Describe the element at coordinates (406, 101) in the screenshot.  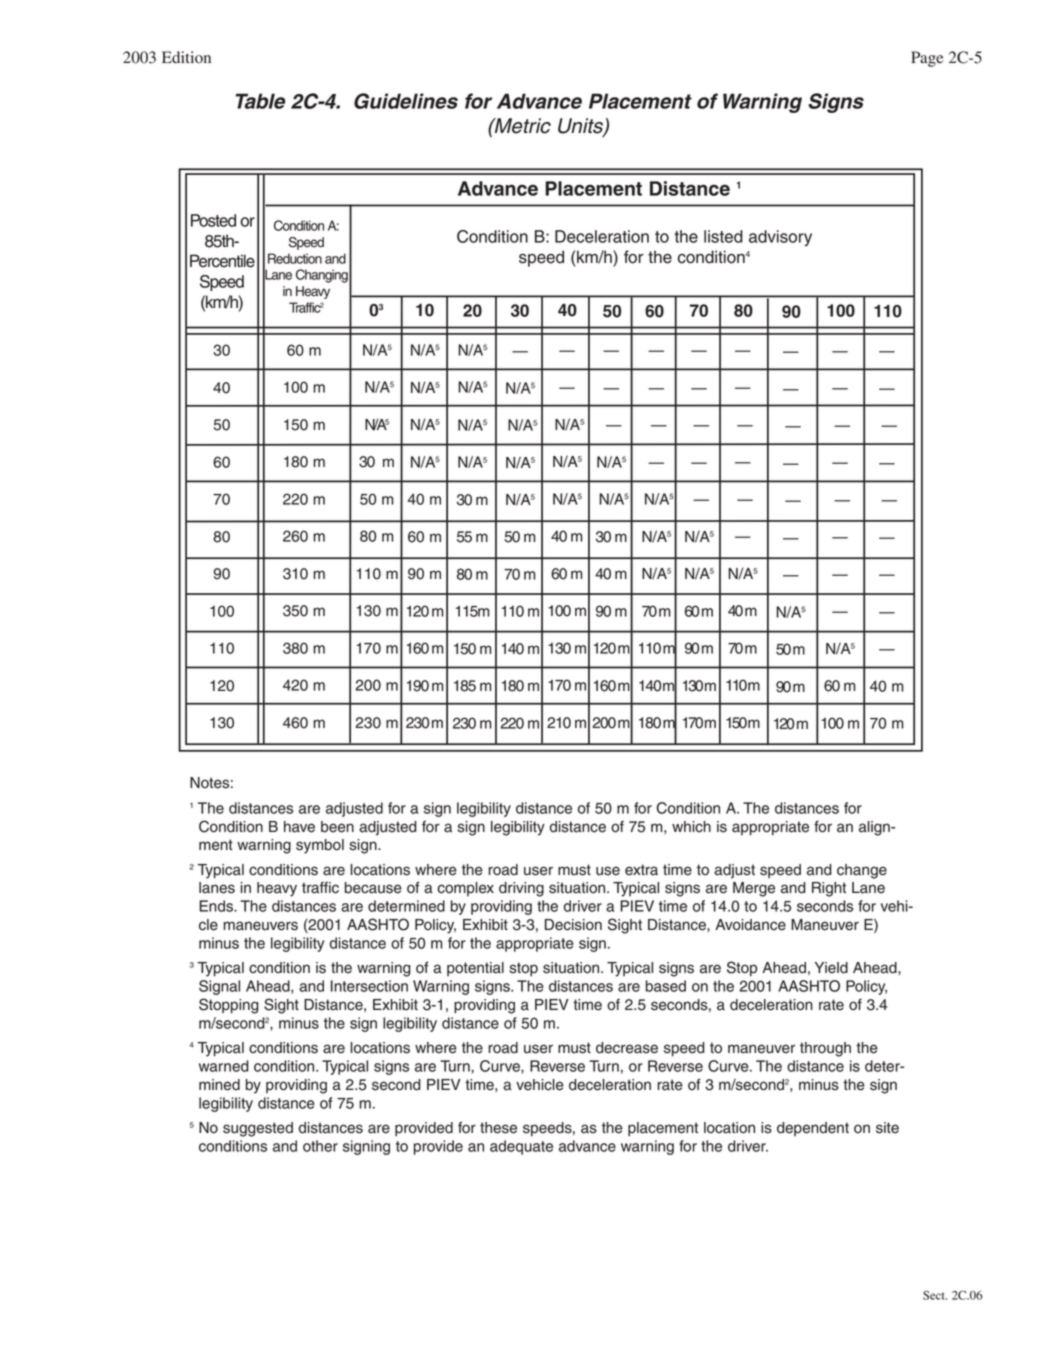
I see `Guidelines` at that location.
